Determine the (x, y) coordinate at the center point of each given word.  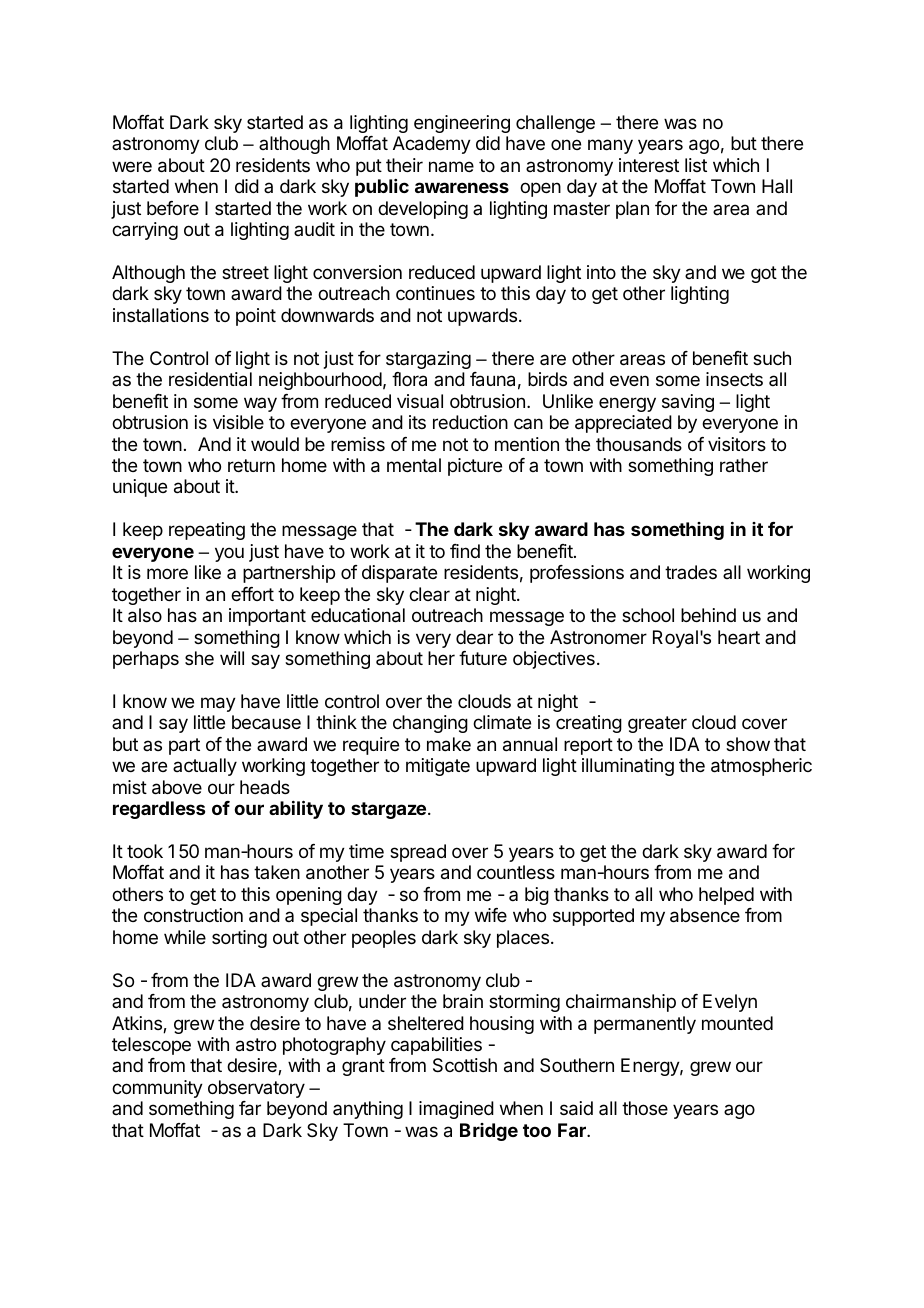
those (645, 1108)
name (451, 166)
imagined (456, 1110)
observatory (256, 1089)
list (696, 165)
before (173, 208)
